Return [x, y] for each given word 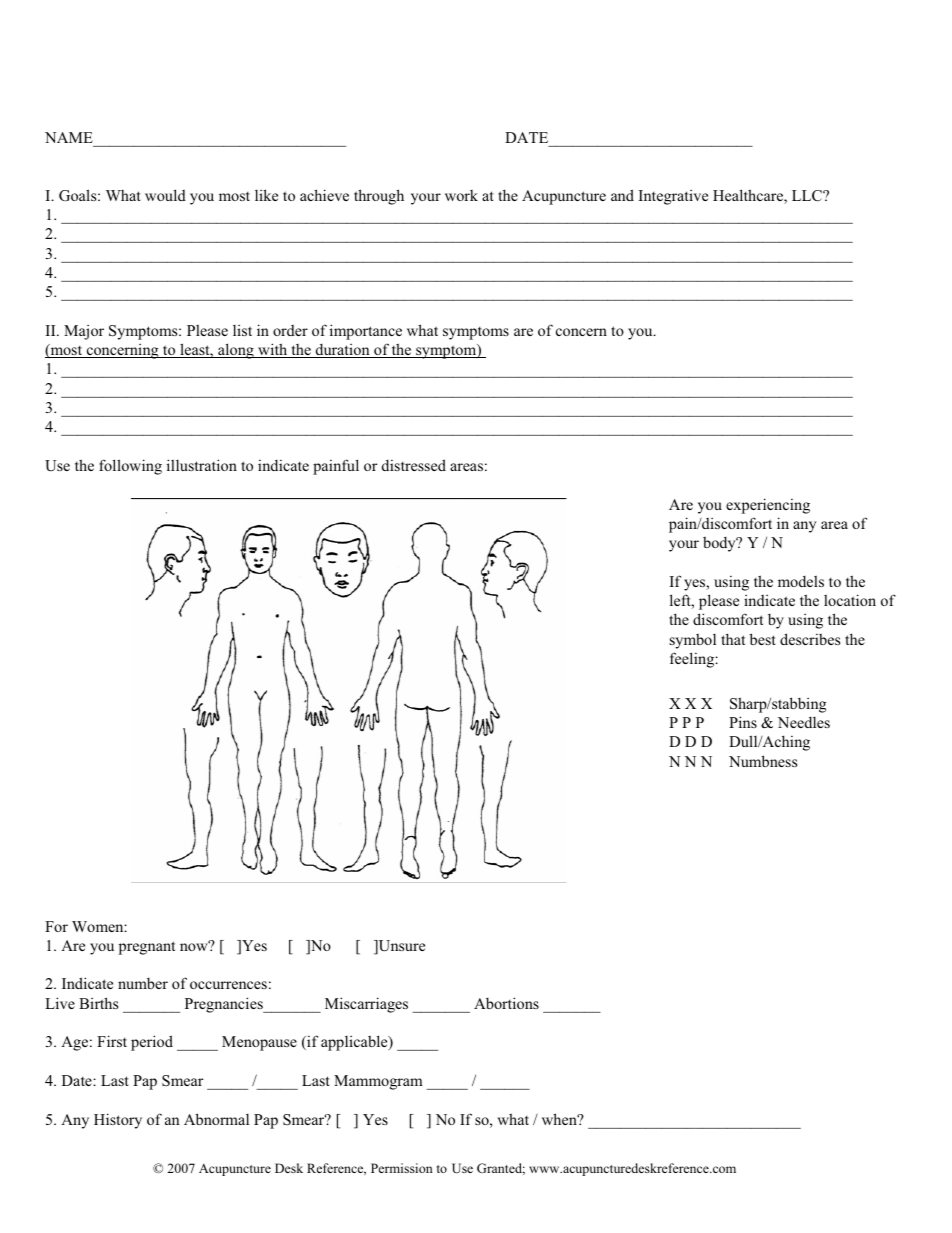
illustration [202, 465]
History [118, 1121]
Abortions [506, 1003]
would [165, 195]
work [461, 195]
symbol [693, 641]
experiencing [768, 506]
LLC [808, 196]
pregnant [147, 948]
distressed [414, 465]
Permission [402, 1168]
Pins [743, 722]
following [130, 467]
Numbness [763, 761]
